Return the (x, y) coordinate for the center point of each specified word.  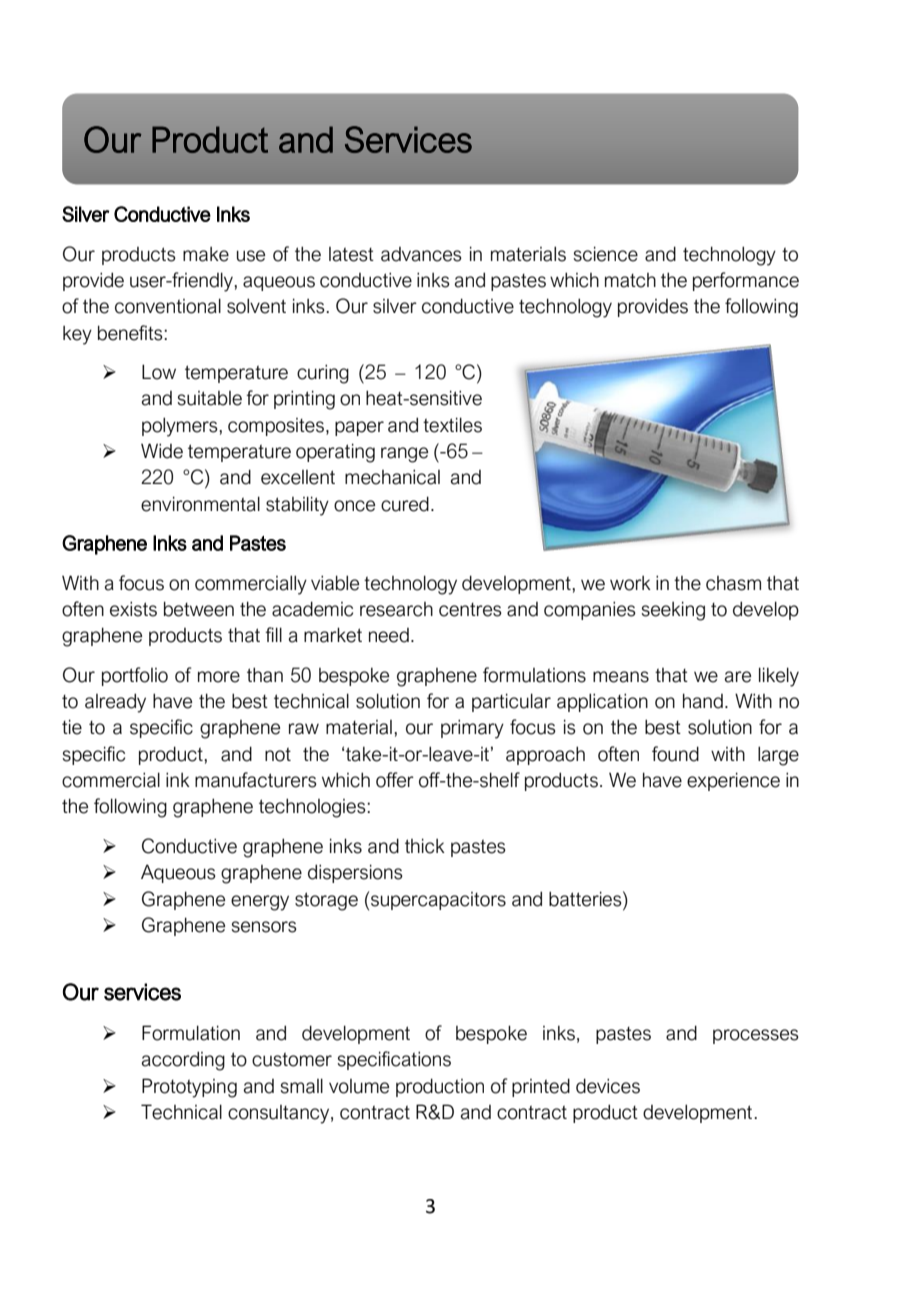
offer (395, 780)
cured (405, 504)
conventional (168, 306)
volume (359, 1086)
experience (733, 781)
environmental (200, 504)
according (183, 1061)
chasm (733, 583)
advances (421, 254)
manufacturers (256, 780)
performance (746, 281)
